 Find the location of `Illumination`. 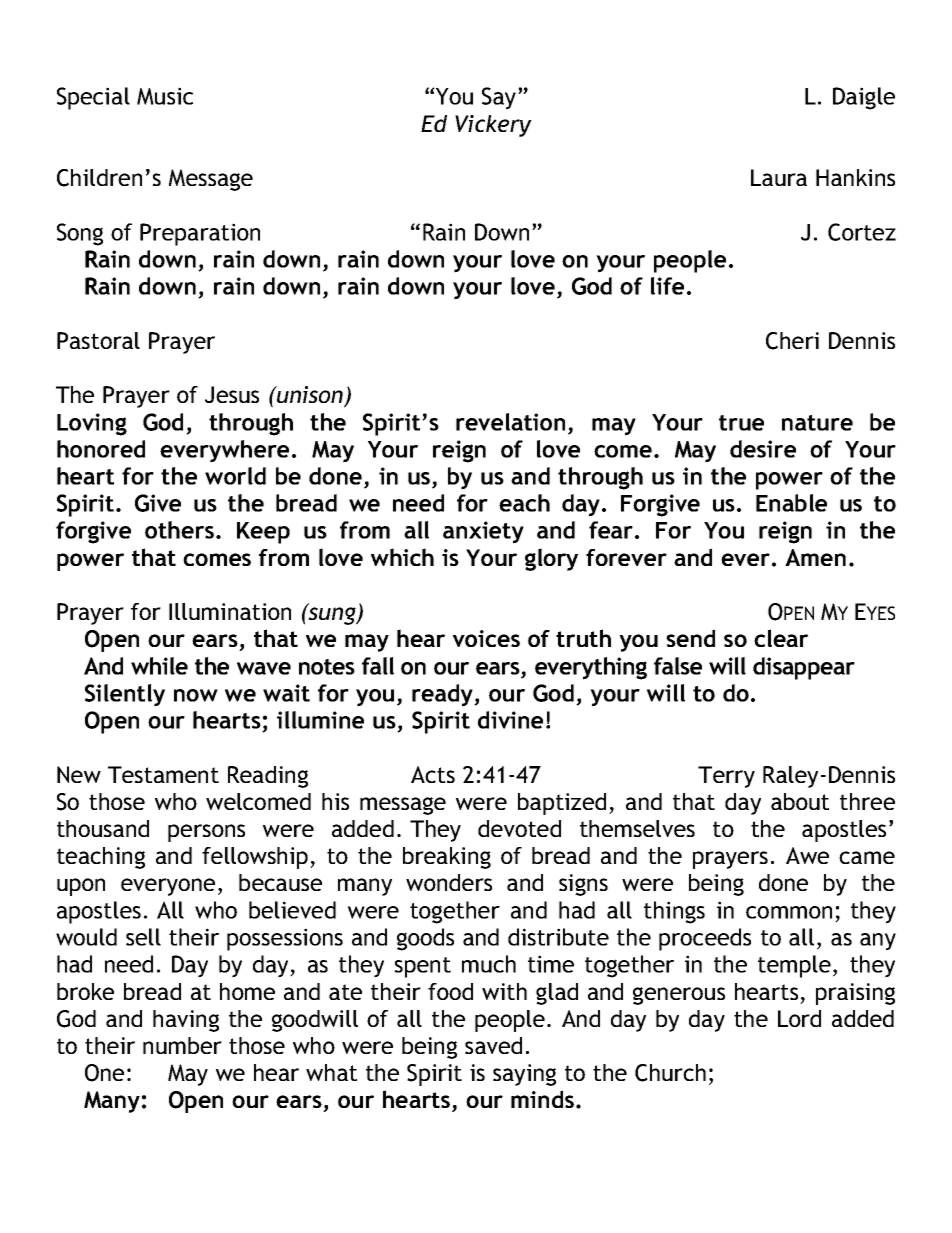

Illumination is located at coordinates (230, 611).
